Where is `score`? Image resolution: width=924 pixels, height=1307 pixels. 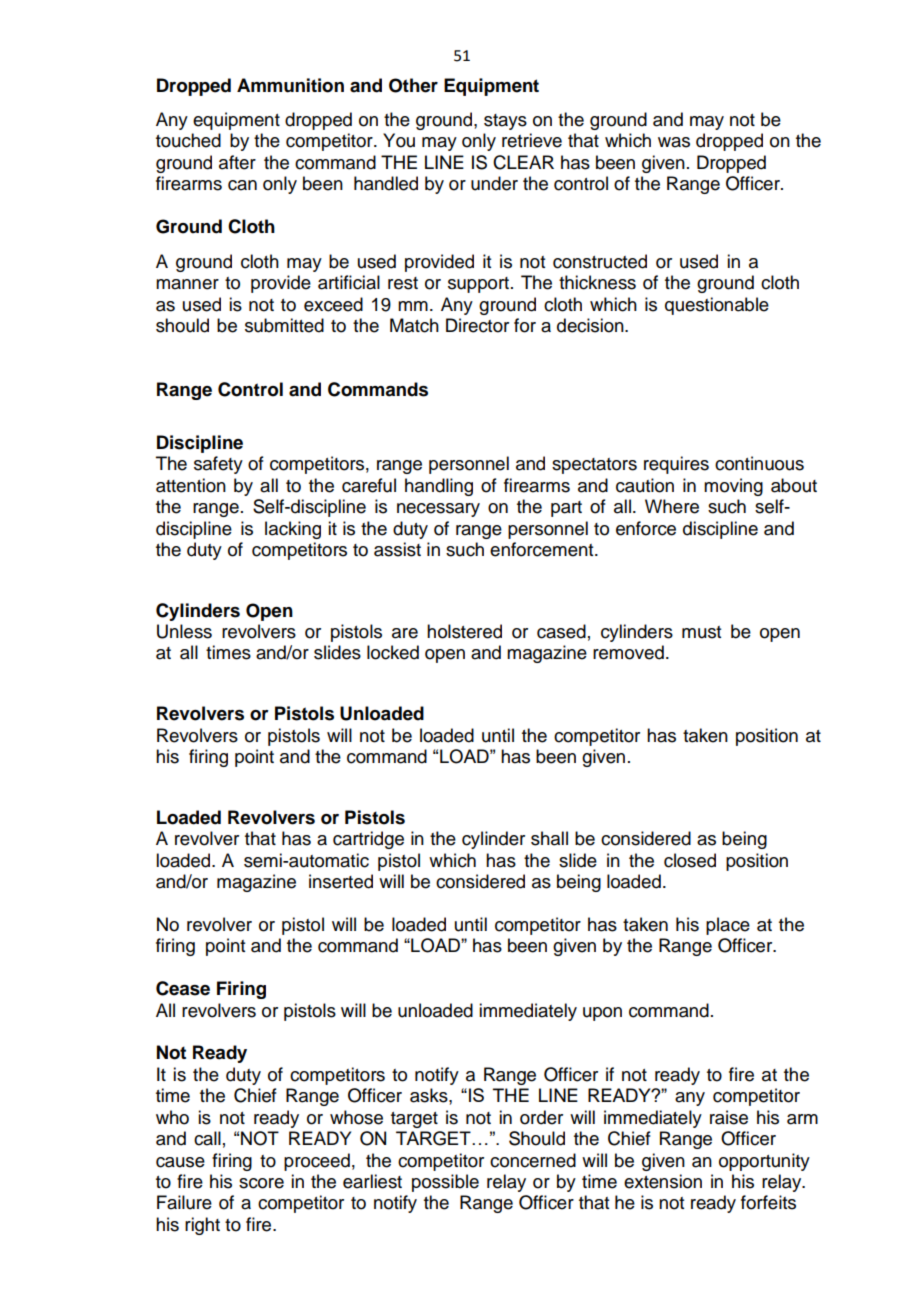 score is located at coordinates (261, 1183).
